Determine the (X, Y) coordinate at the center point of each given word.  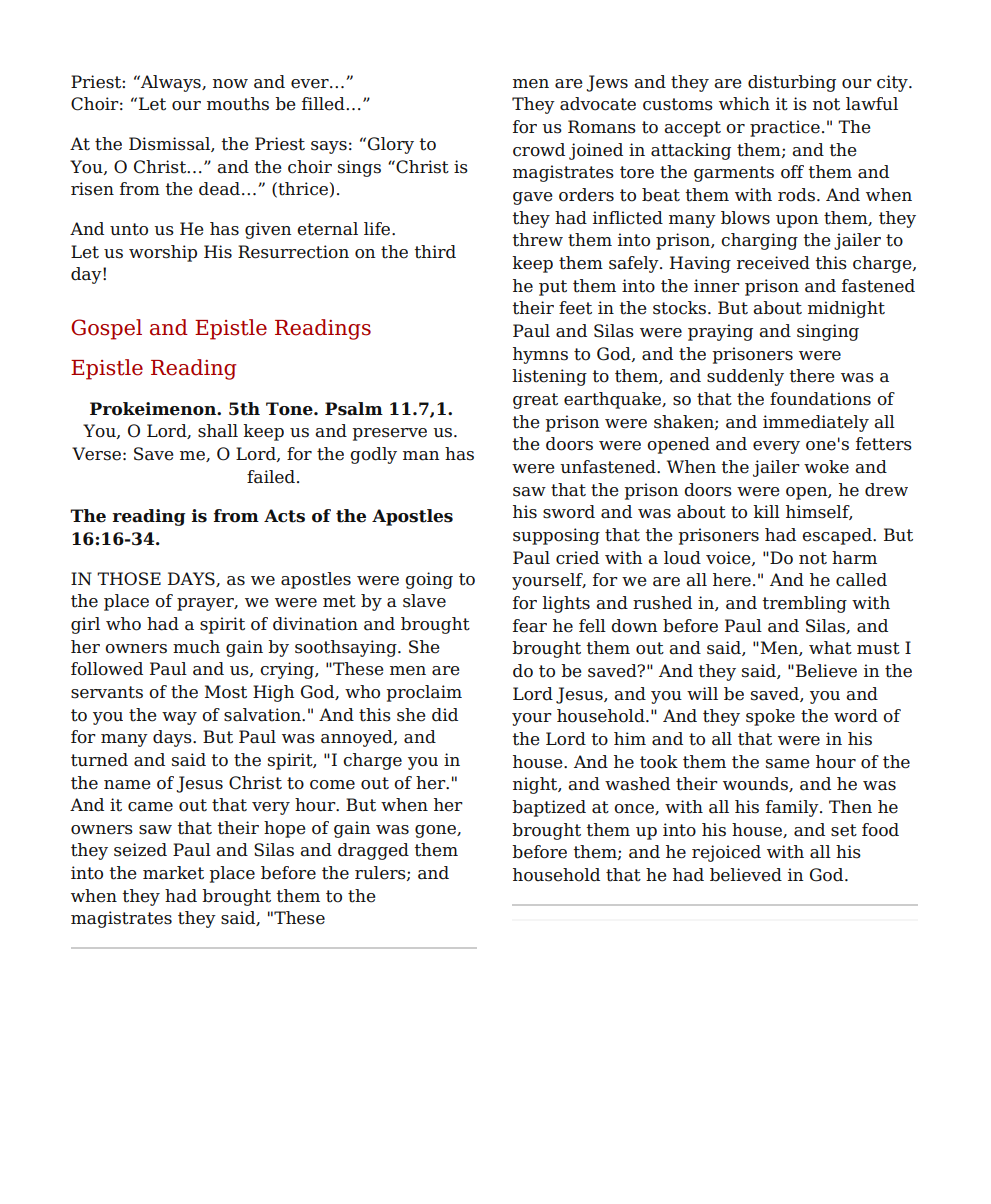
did (445, 715)
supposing (556, 536)
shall (218, 431)
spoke (770, 717)
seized (140, 850)
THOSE (129, 579)
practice (785, 128)
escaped (838, 536)
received (773, 263)
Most (226, 692)
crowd (539, 150)
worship (163, 253)
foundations (820, 399)
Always (171, 83)
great (535, 401)
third (435, 252)
